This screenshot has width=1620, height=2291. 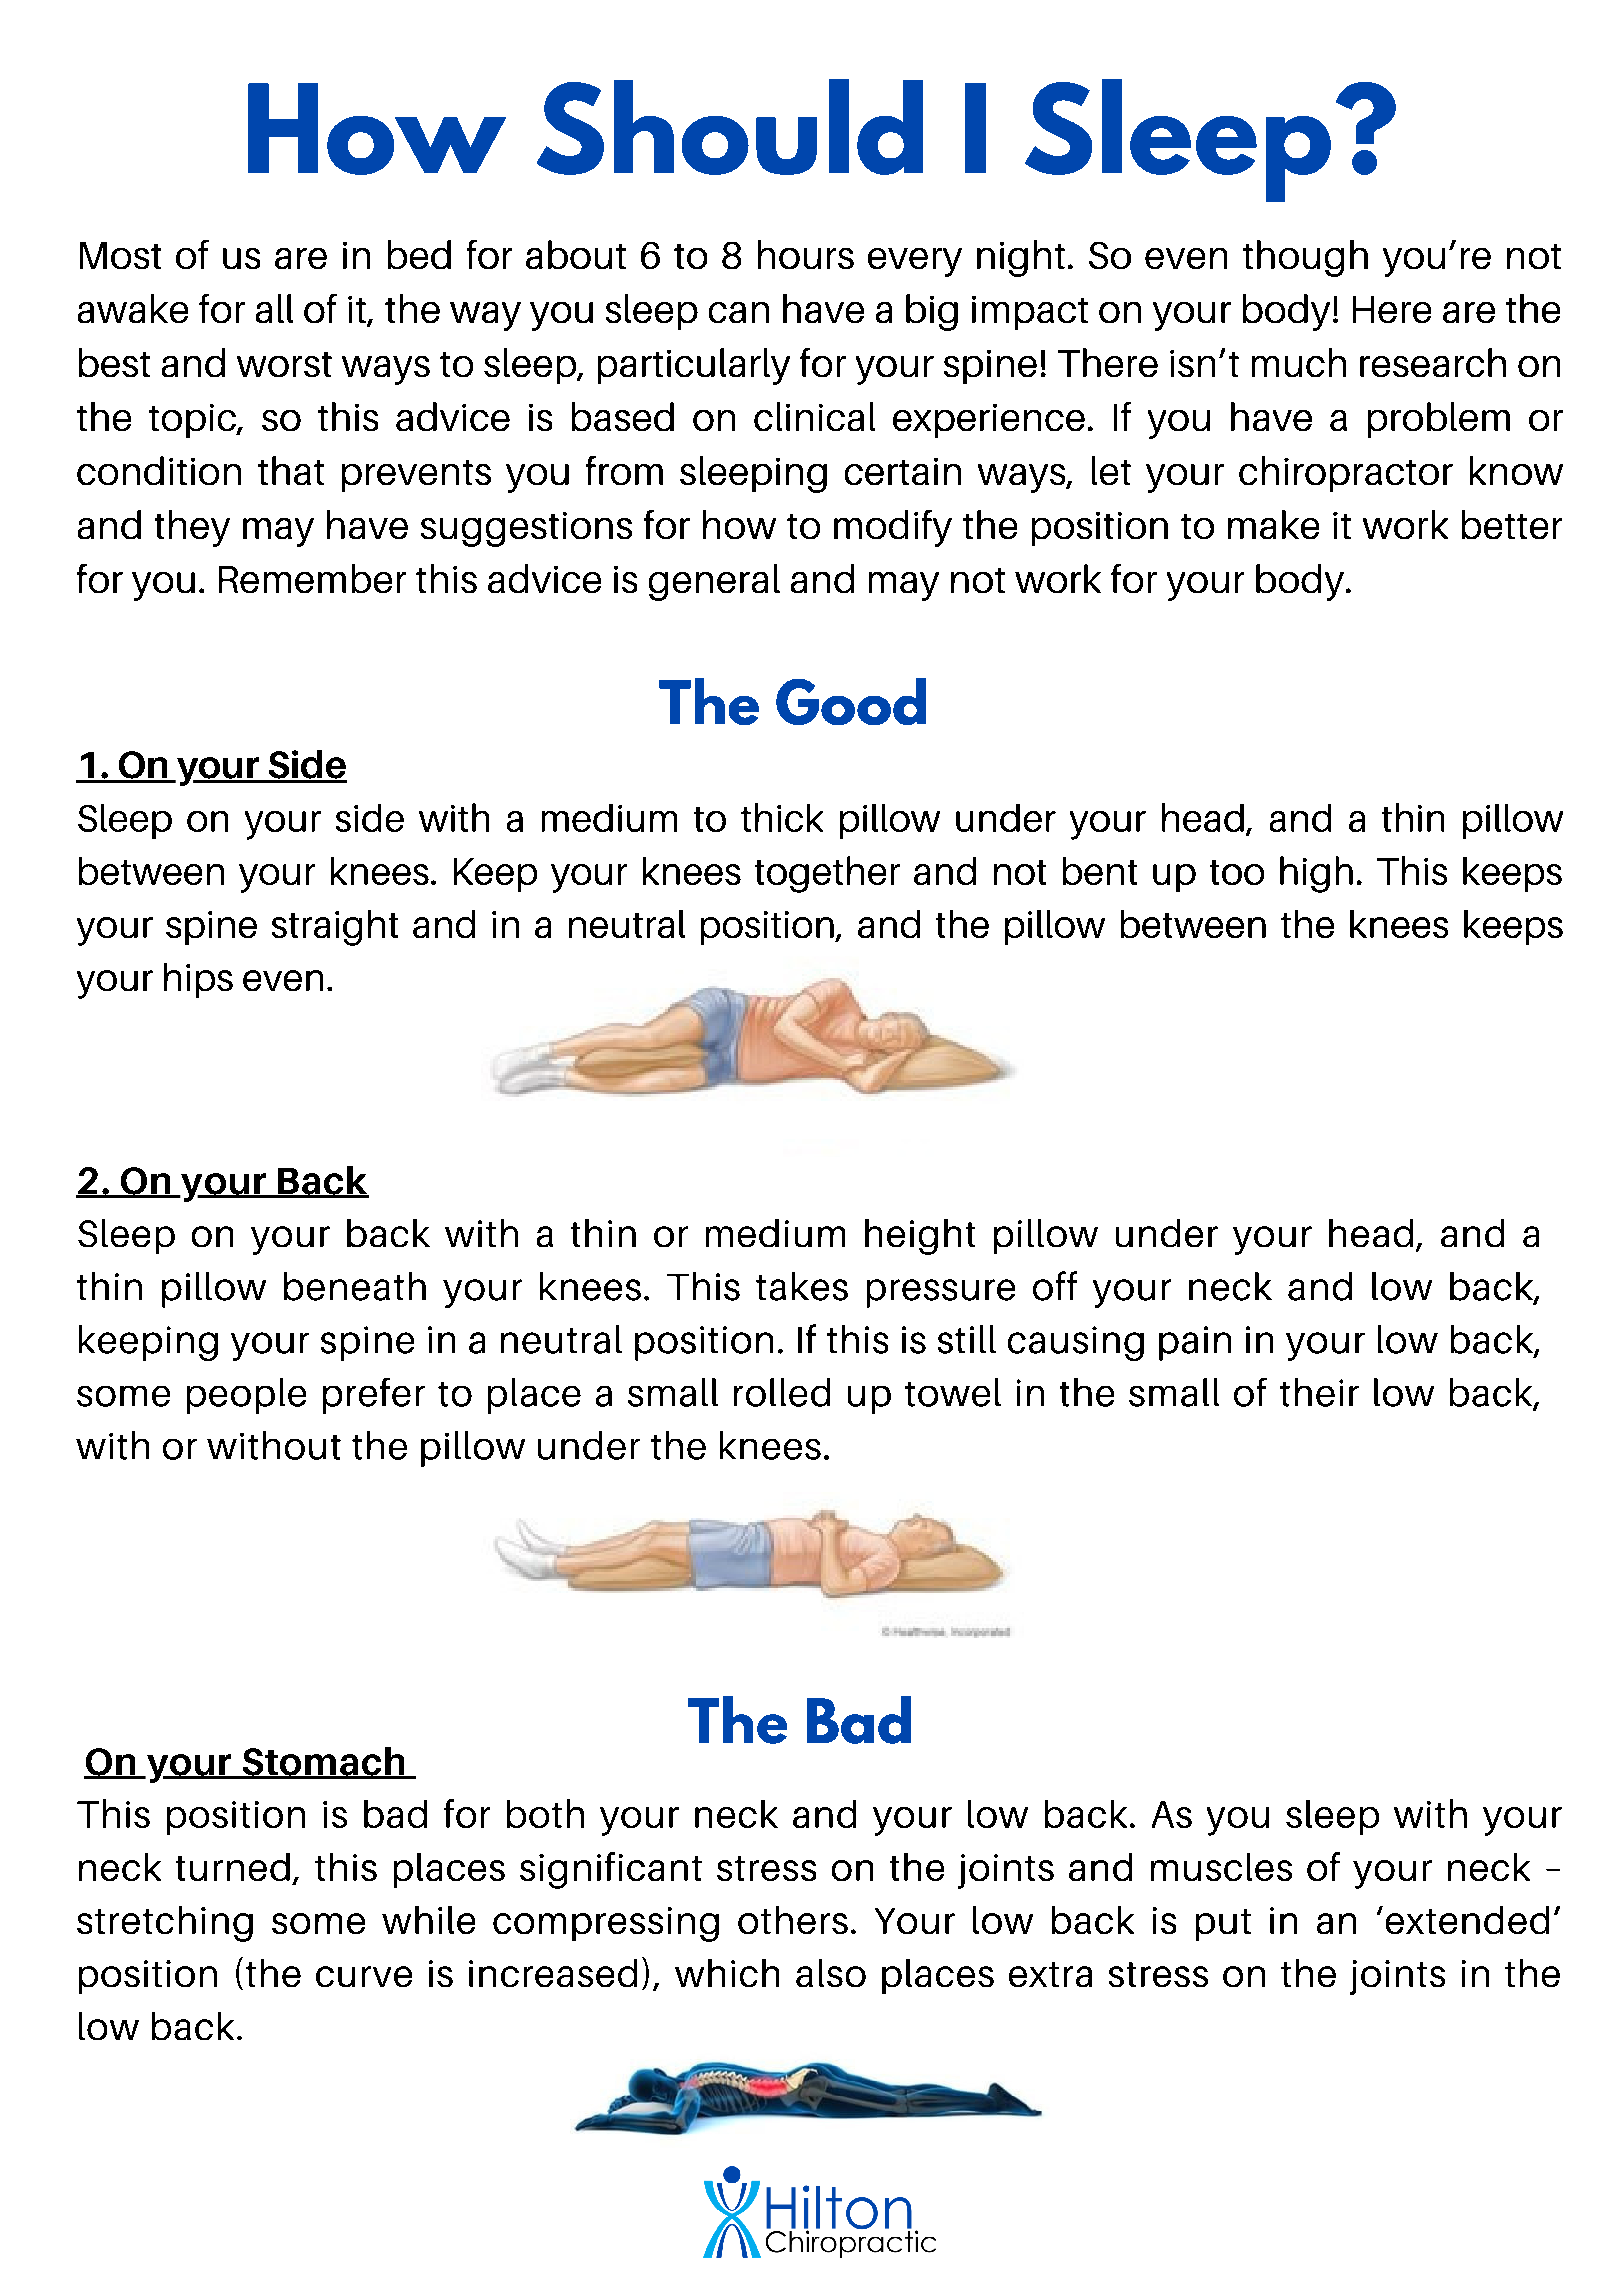 I want to click on hours, so click(x=806, y=254).
